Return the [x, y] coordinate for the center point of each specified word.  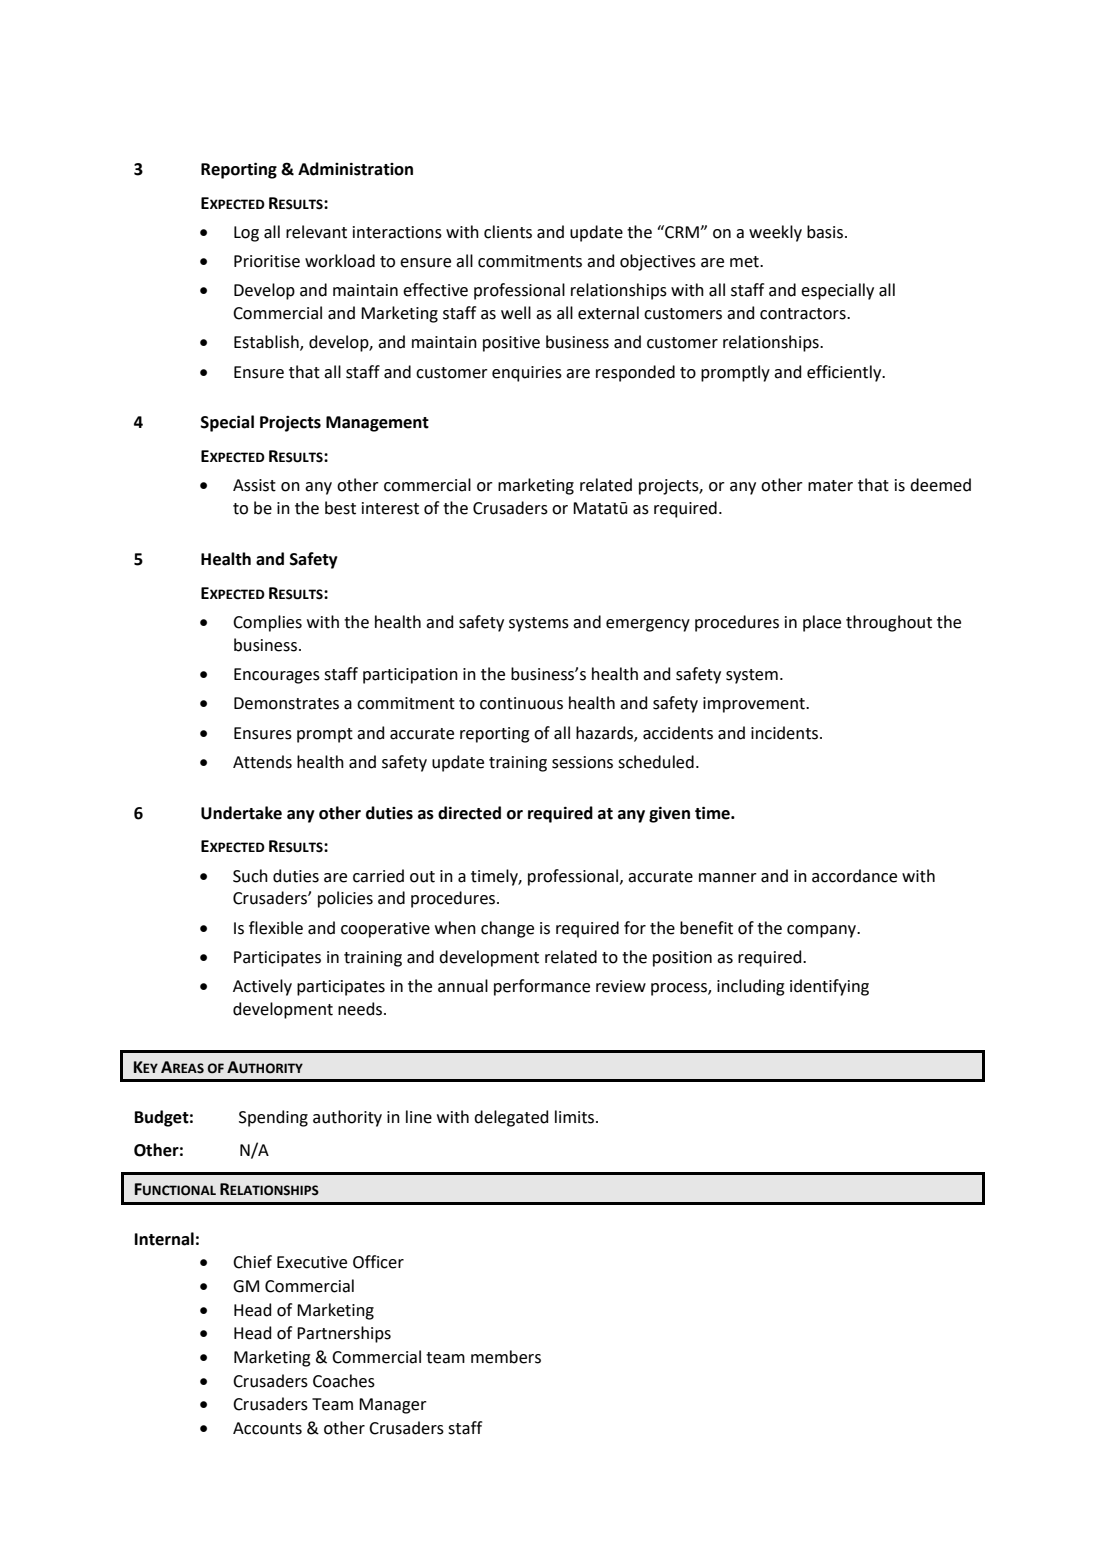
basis [825, 232]
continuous [521, 703]
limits [576, 1117]
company [822, 931]
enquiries [527, 374]
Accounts [267, 1428]
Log [246, 234]
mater [830, 486]
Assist [254, 485]
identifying [829, 987]
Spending [273, 1118]
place [822, 623]
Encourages [277, 676]
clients [508, 232]
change [507, 929]
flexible [276, 928]
